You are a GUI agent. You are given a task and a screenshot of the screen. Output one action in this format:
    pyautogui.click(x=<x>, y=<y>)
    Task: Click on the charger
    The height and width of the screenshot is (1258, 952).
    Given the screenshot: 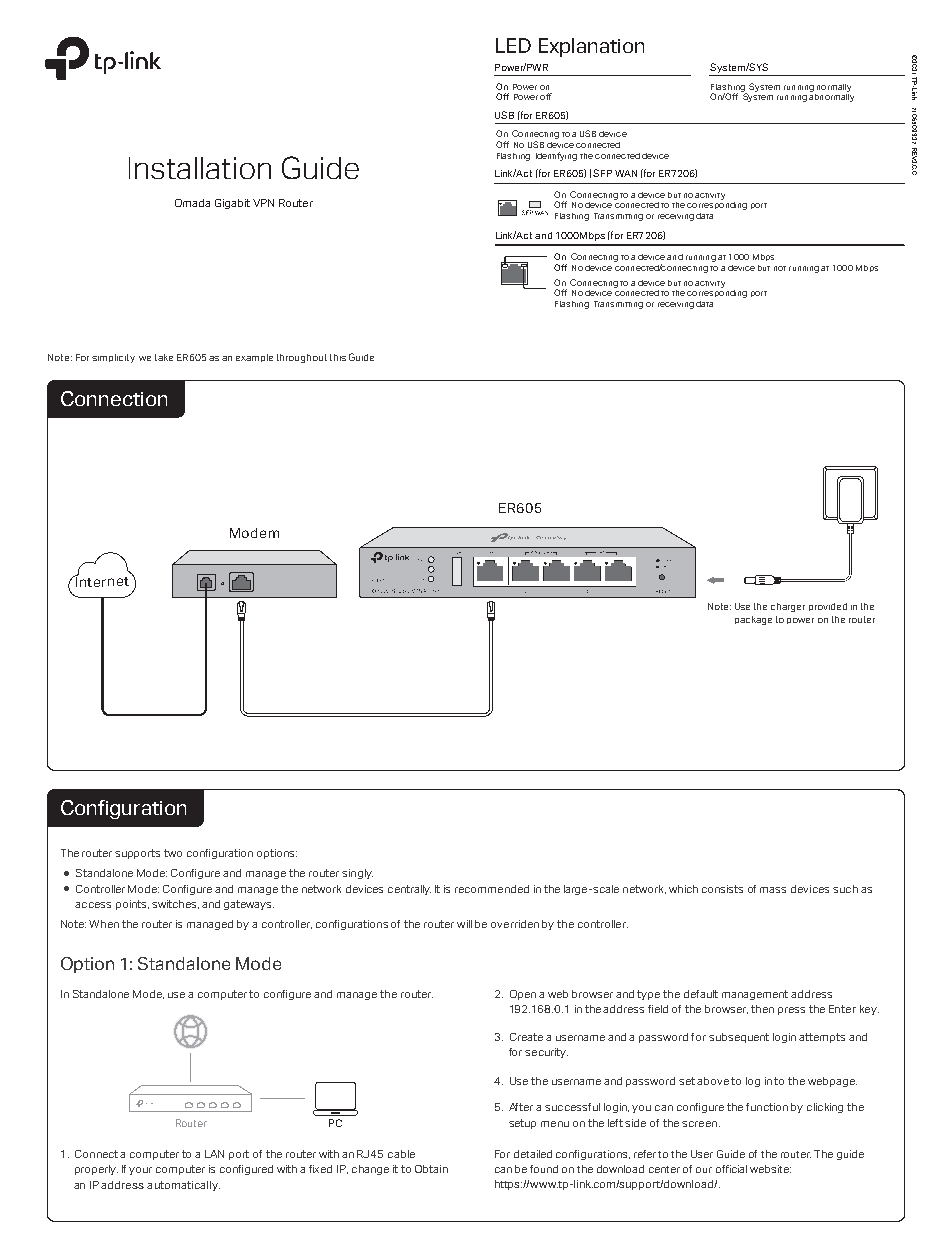 What is the action you would take?
    pyautogui.click(x=788, y=607)
